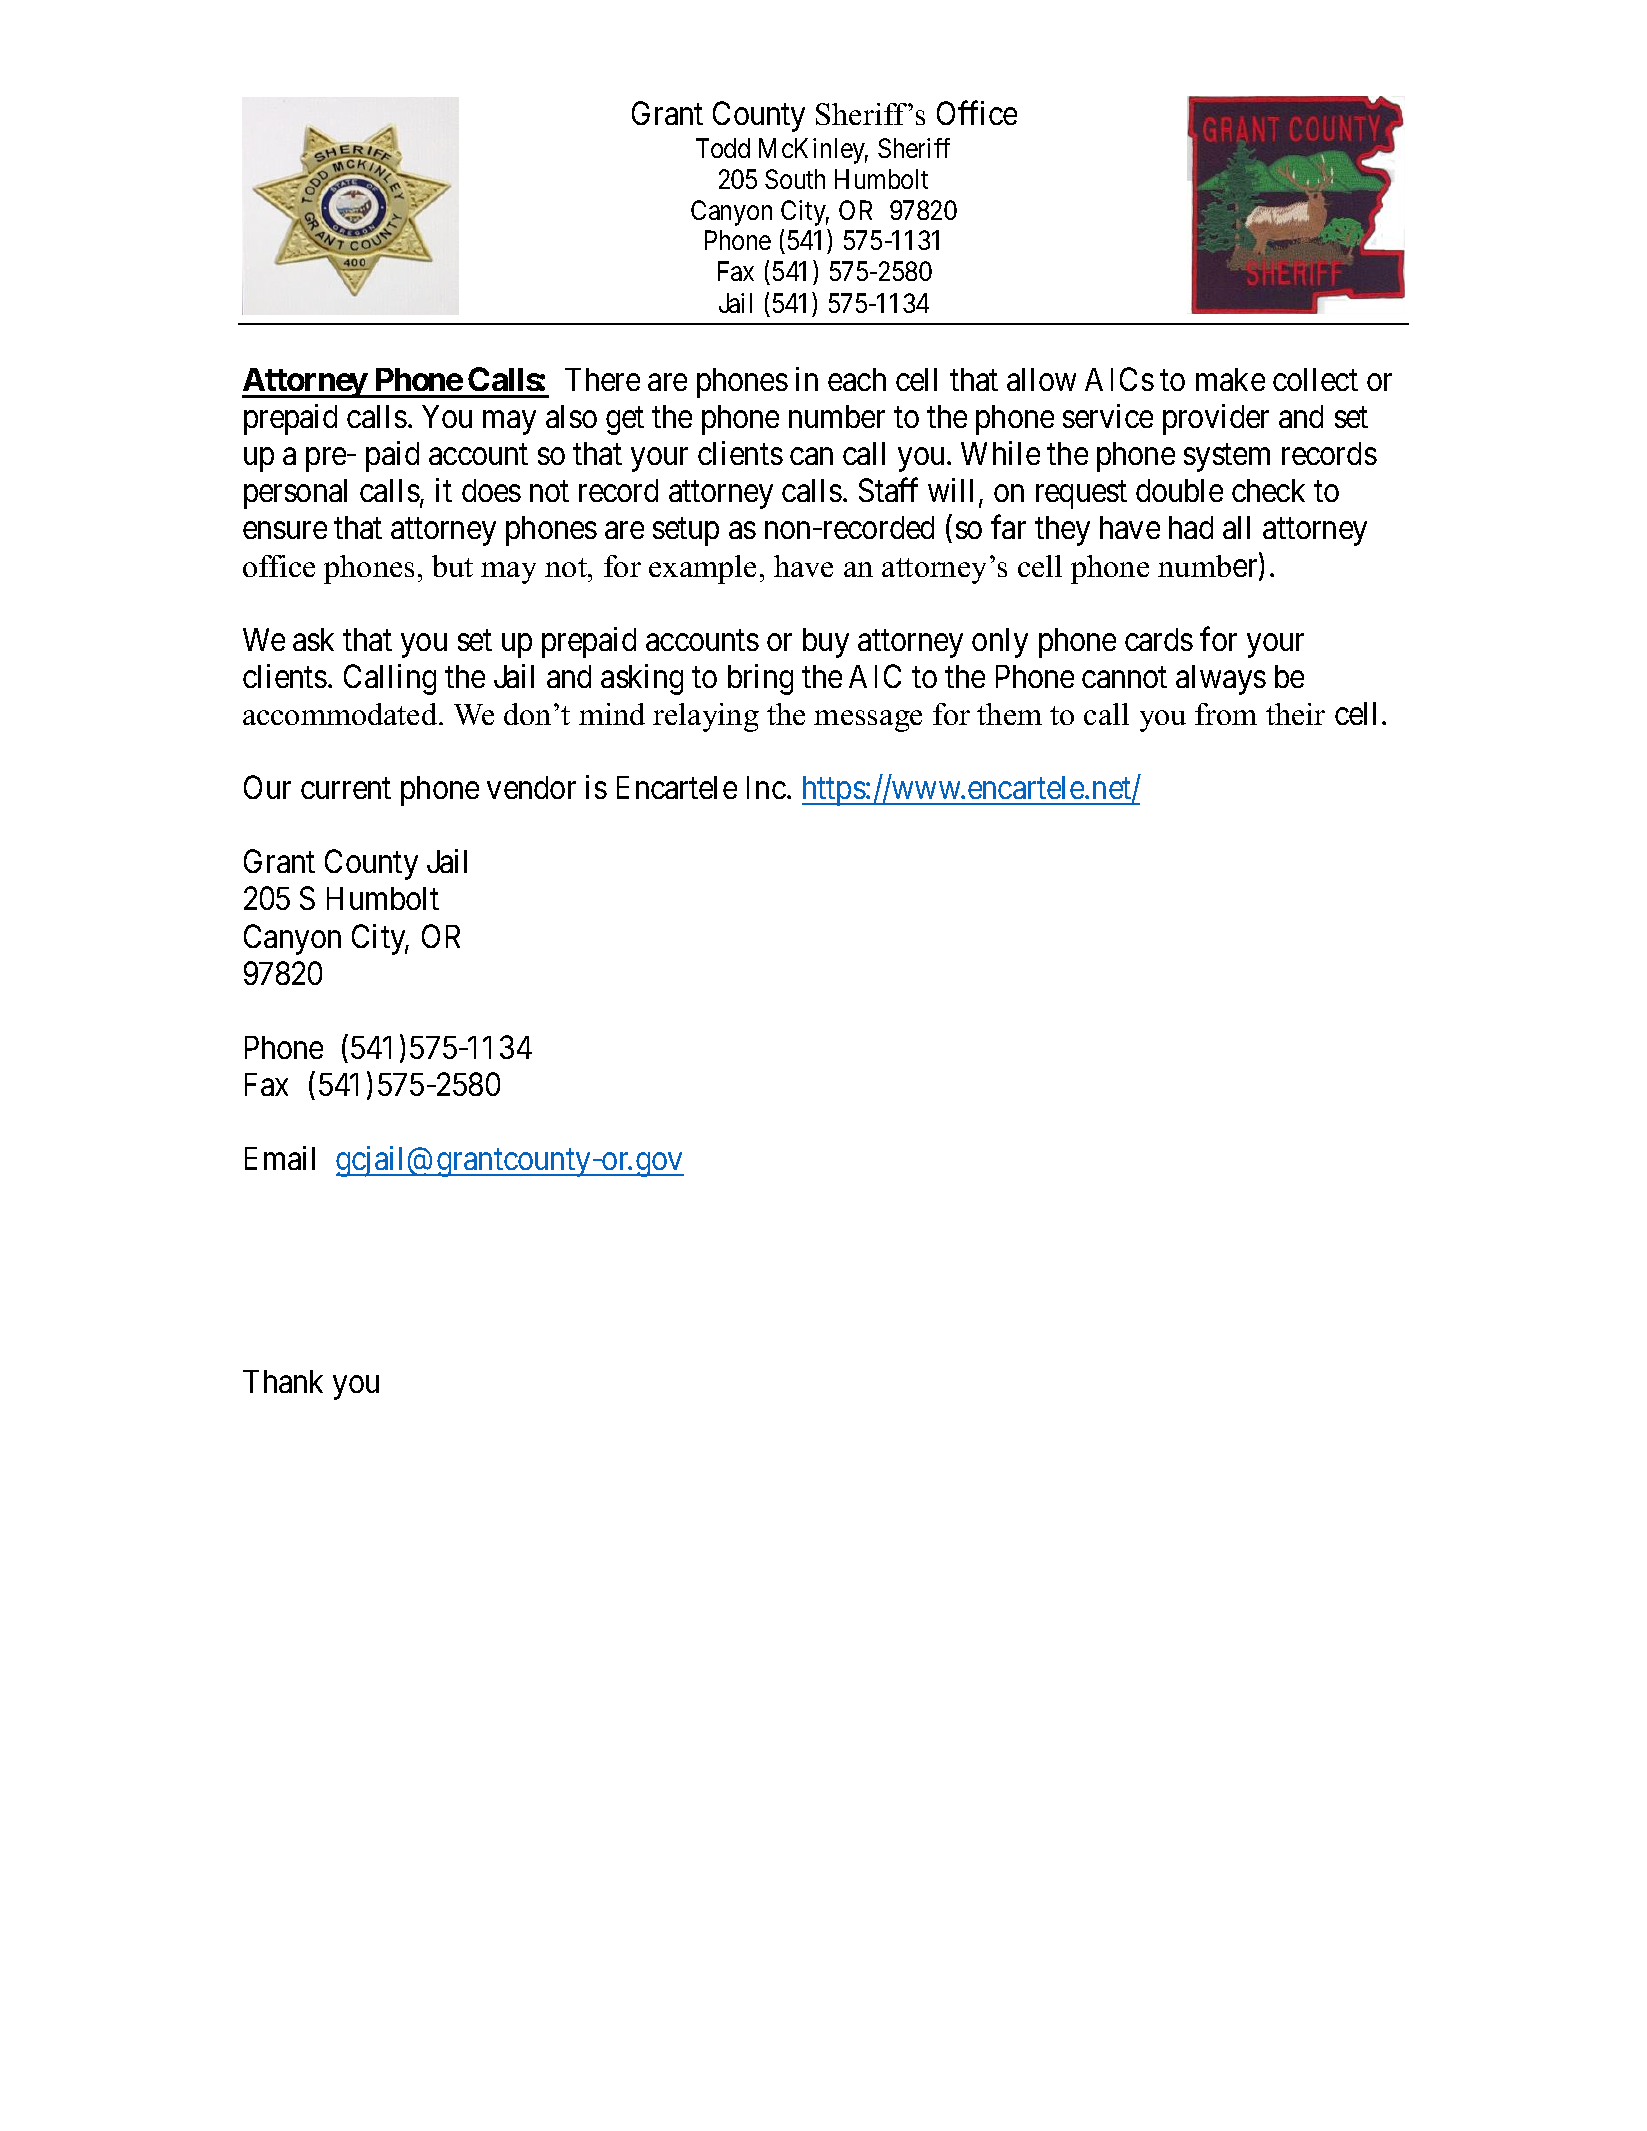 The height and width of the document is (2131, 1647). Describe the element at coordinates (766, 787) in the document. I see `Inc` at that location.
